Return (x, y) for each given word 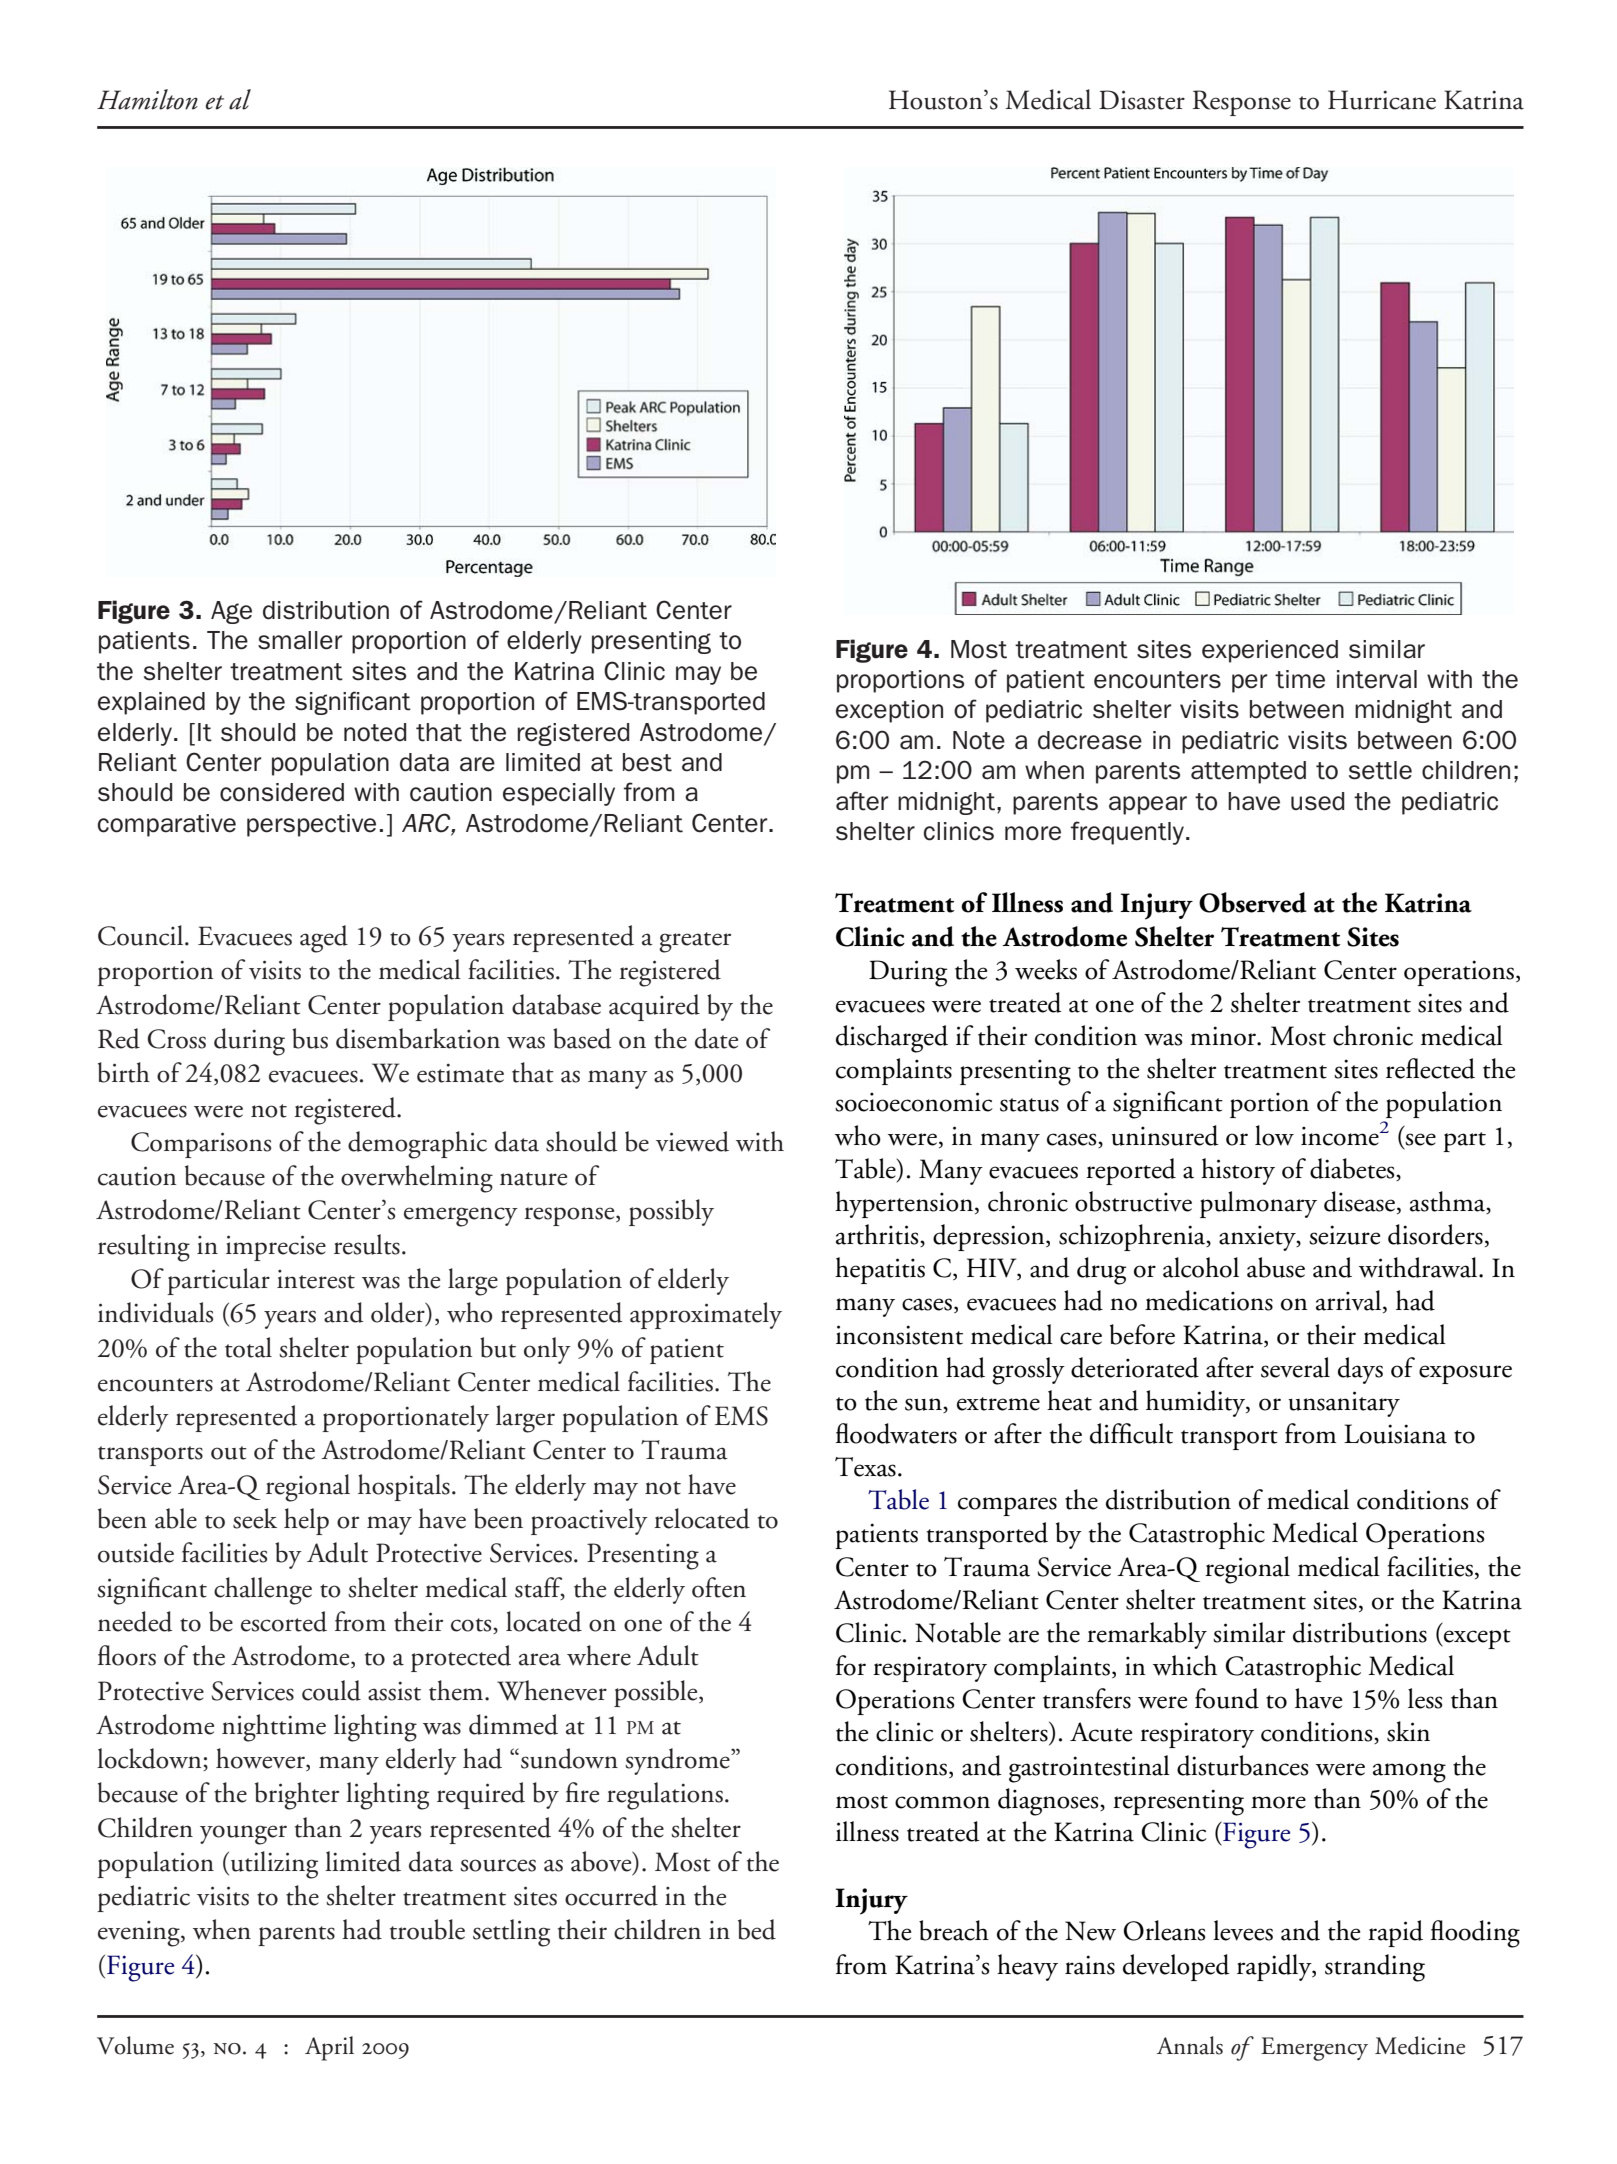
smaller (300, 640)
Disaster (1142, 100)
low (1274, 1135)
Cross (177, 1039)
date (716, 1038)
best (647, 762)
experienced (1270, 651)
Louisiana (1395, 1434)
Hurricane (1382, 100)
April (329, 2048)
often (719, 1587)
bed (757, 1929)
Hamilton (147, 99)
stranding (1375, 1968)
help (306, 1521)
